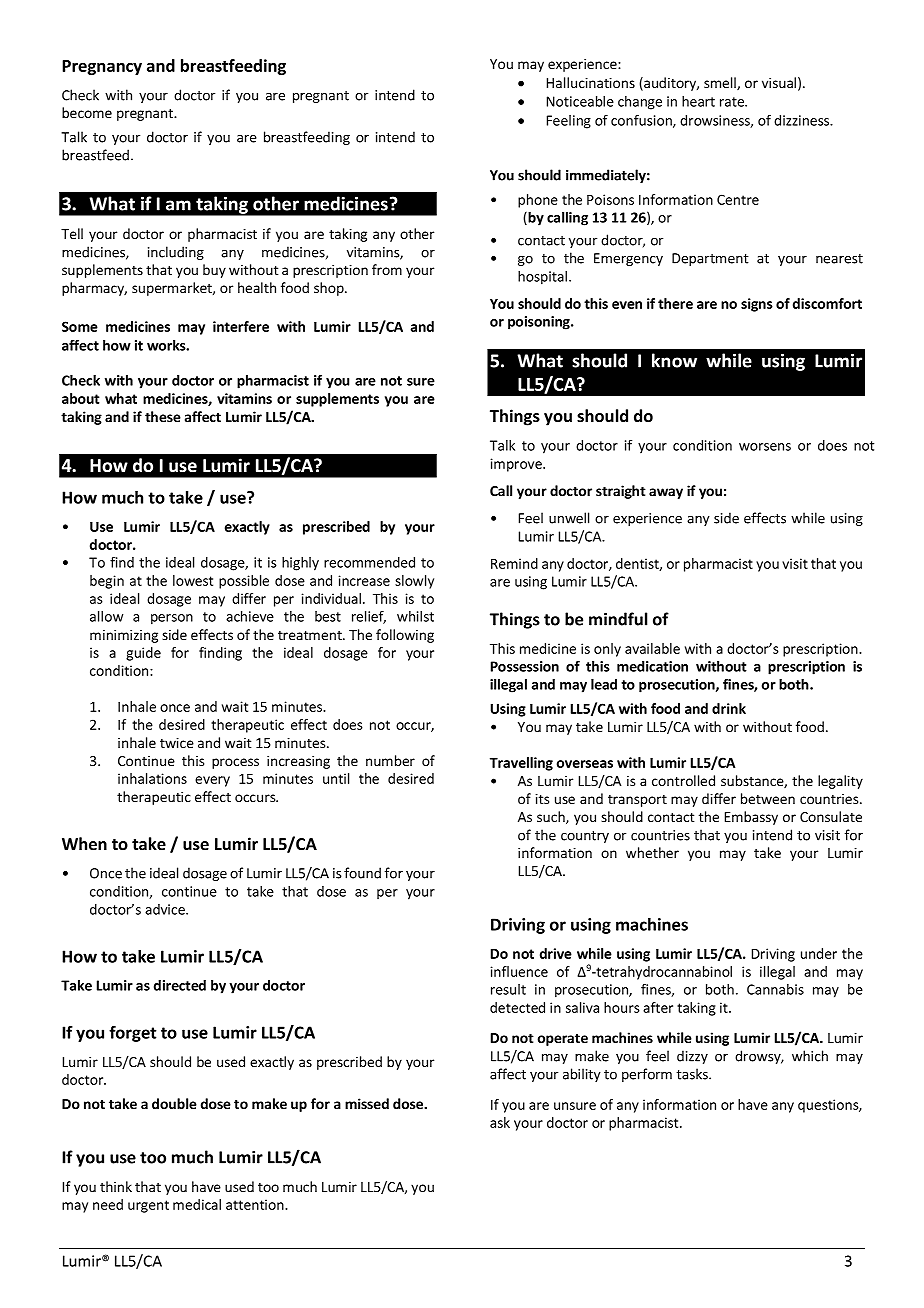 Image resolution: width=924 pixels, height=1308 pixels. Describe the element at coordinates (163, 416) in the document. I see `these` at that location.
